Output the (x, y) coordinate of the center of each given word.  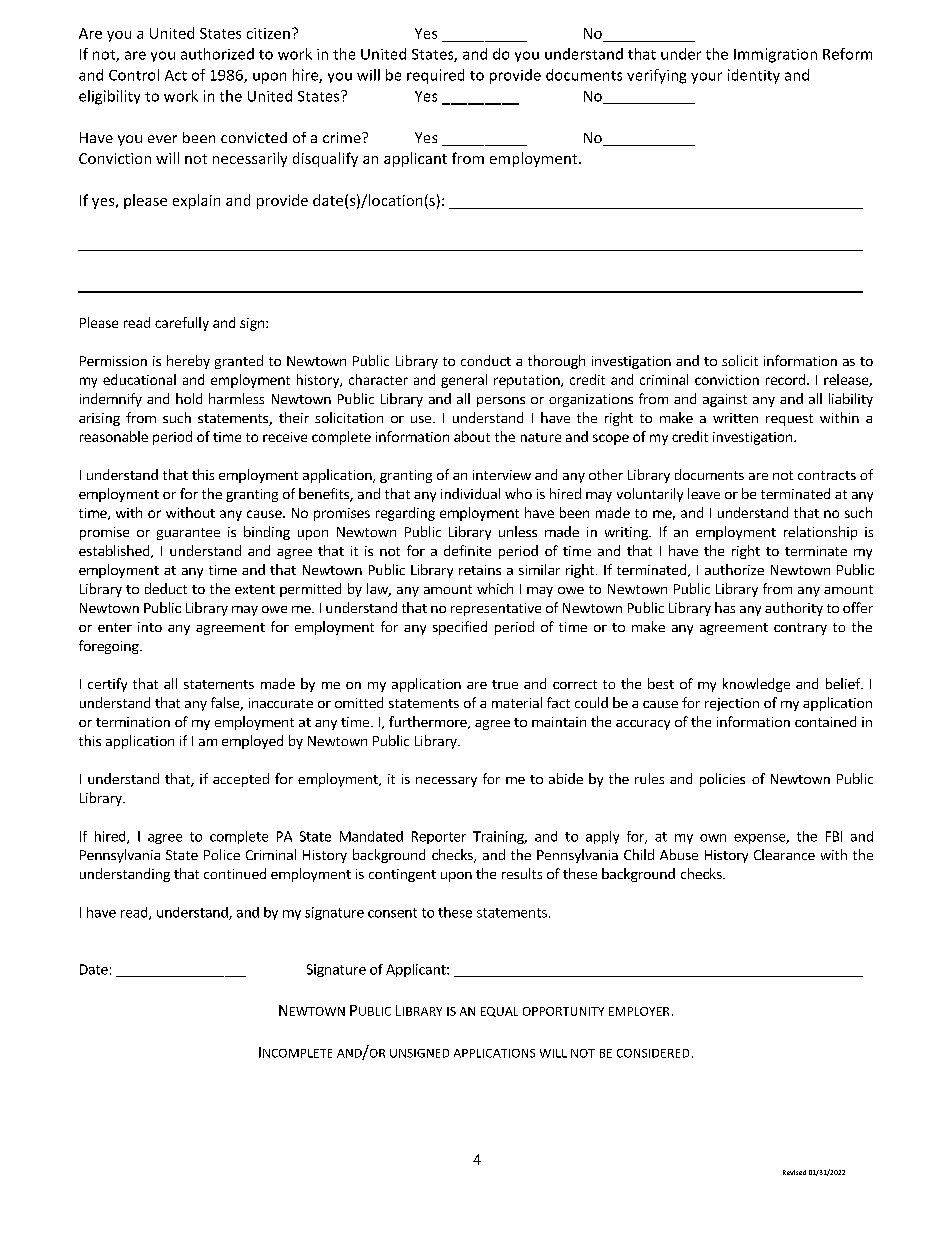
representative (496, 609)
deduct (166, 588)
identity (754, 76)
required (435, 76)
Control (134, 75)
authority (794, 609)
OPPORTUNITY (563, 1011)
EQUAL (499, 1012)
